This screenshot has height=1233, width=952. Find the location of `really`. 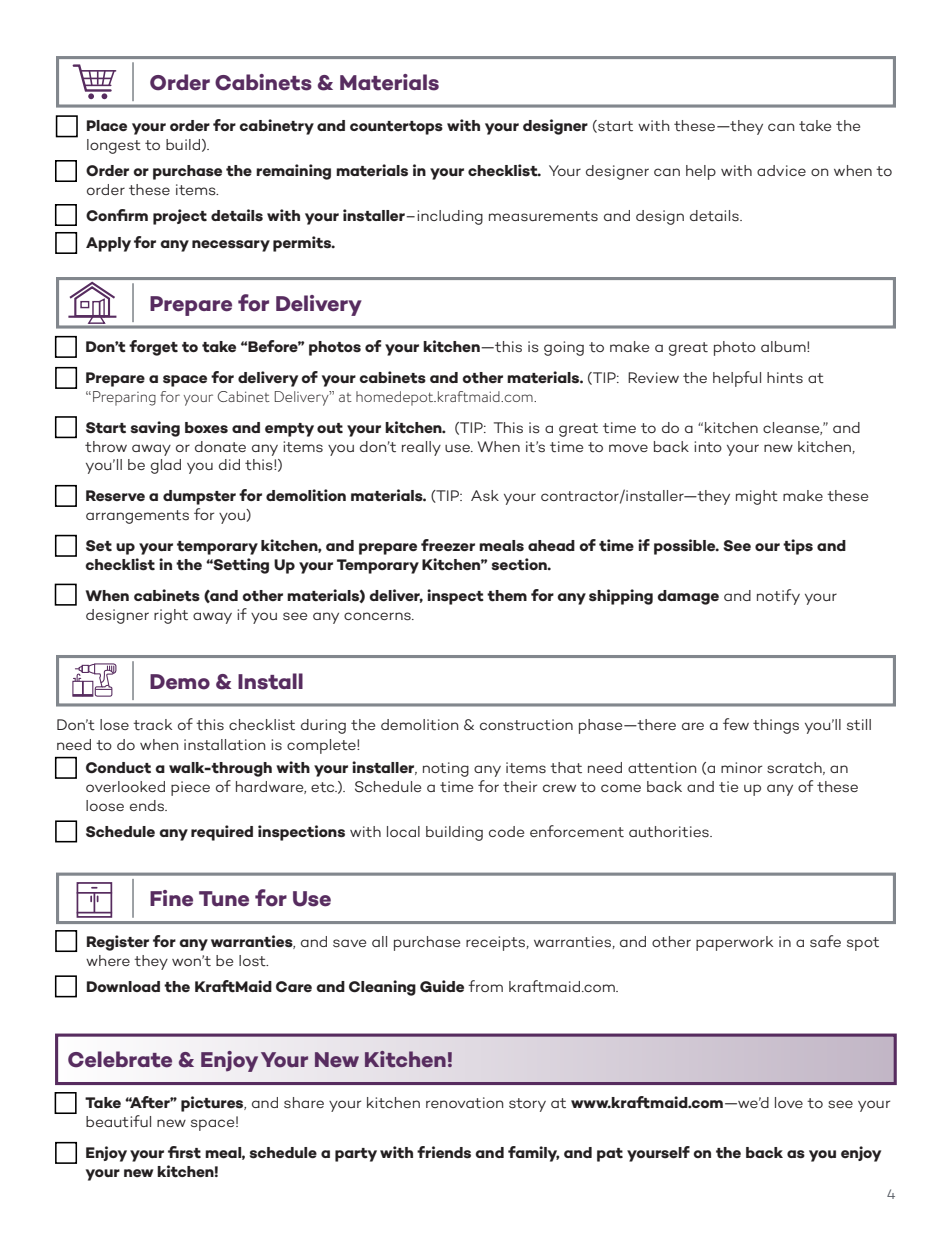

really is located at coordinates (421, 448).
